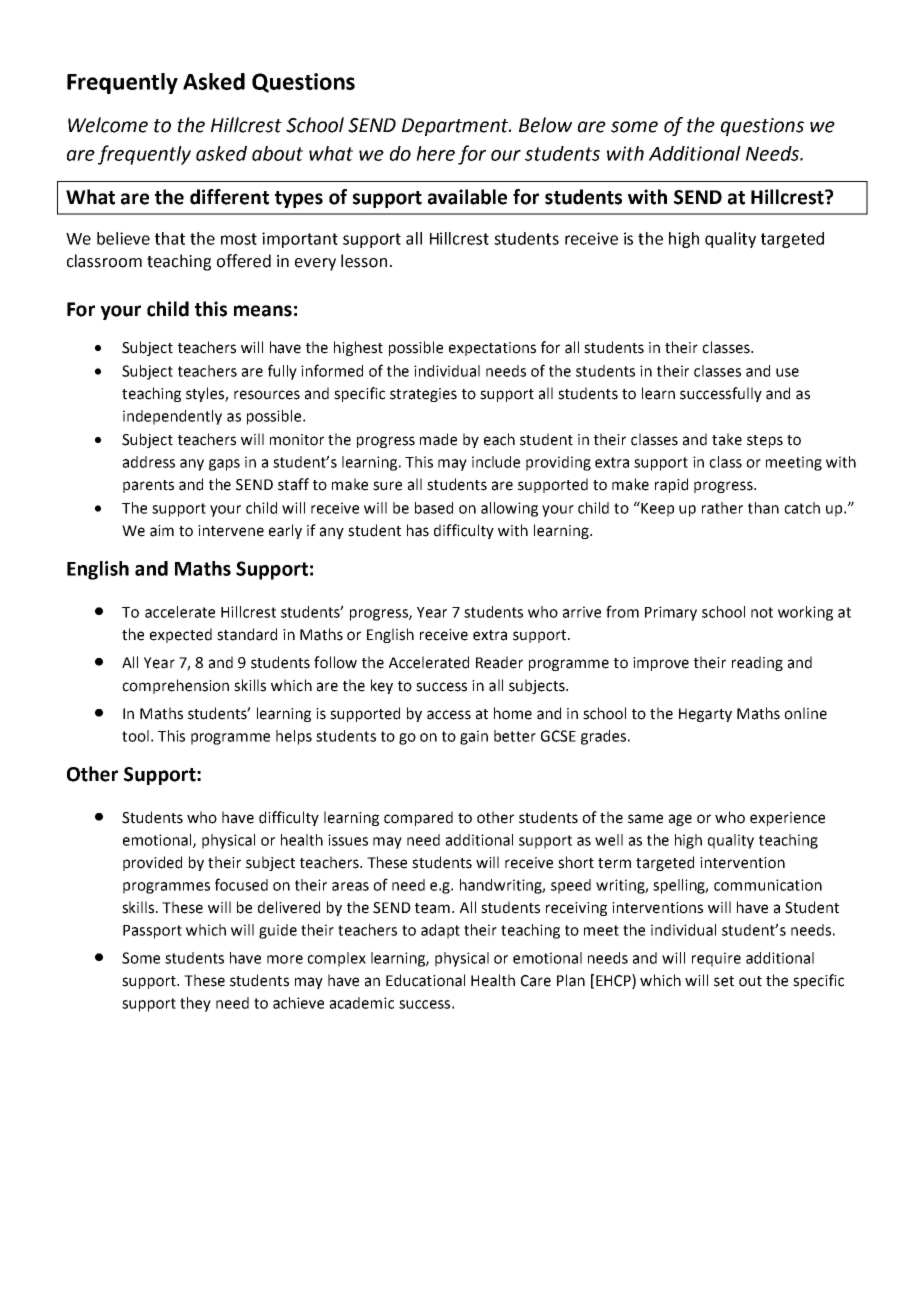 The width and height of the image is (924, 1308). Describe the element at coordinates (195, 1004) in the image. I see `they` at that location.
